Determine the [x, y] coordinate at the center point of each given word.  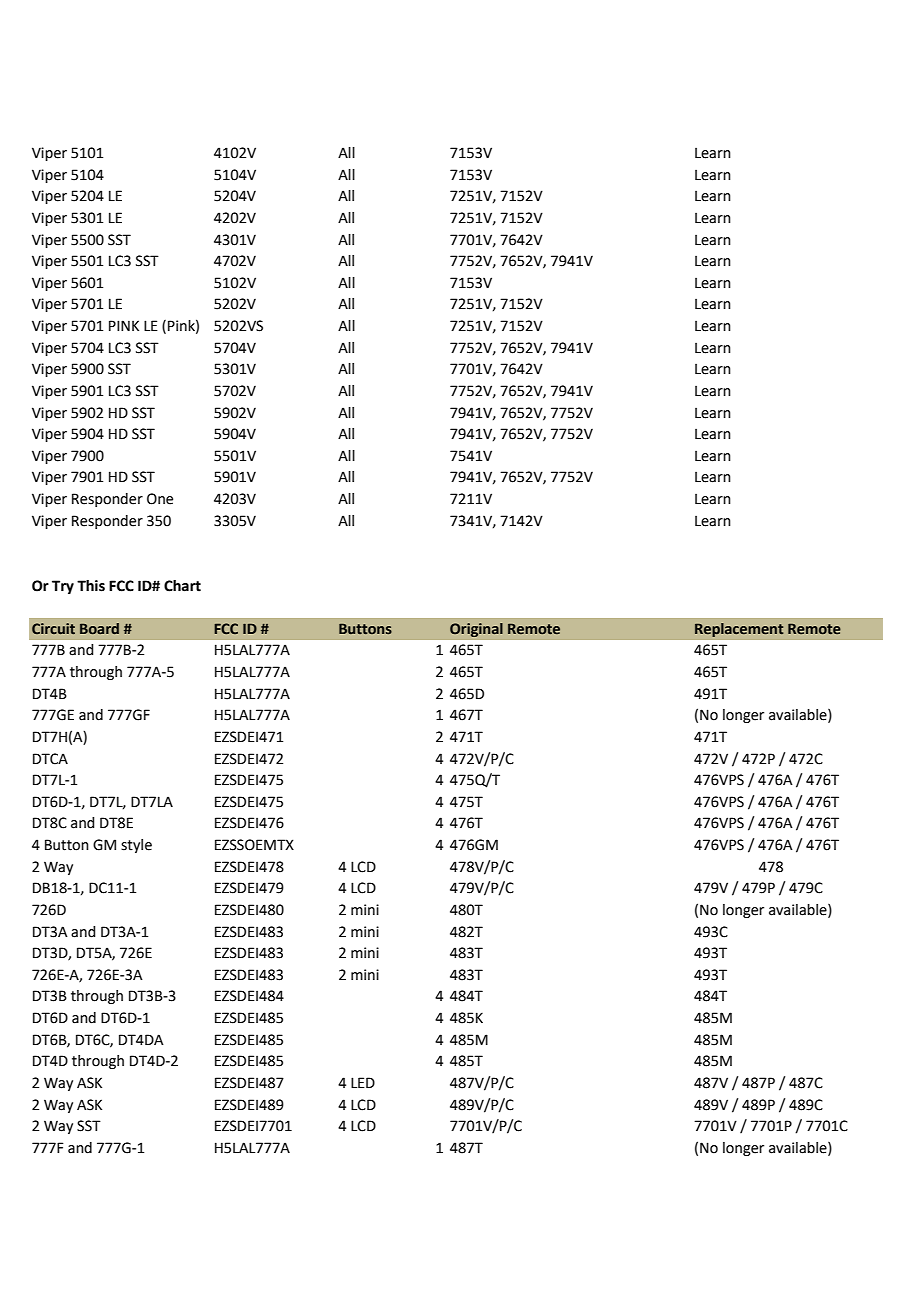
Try [63, 587]
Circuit [53, 628]
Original [476, 630]
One [160, 499]
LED [363, 1082]
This [91, 586]
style [136, 846]
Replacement [739, 630]
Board [99, 628]
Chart [182, 586]
